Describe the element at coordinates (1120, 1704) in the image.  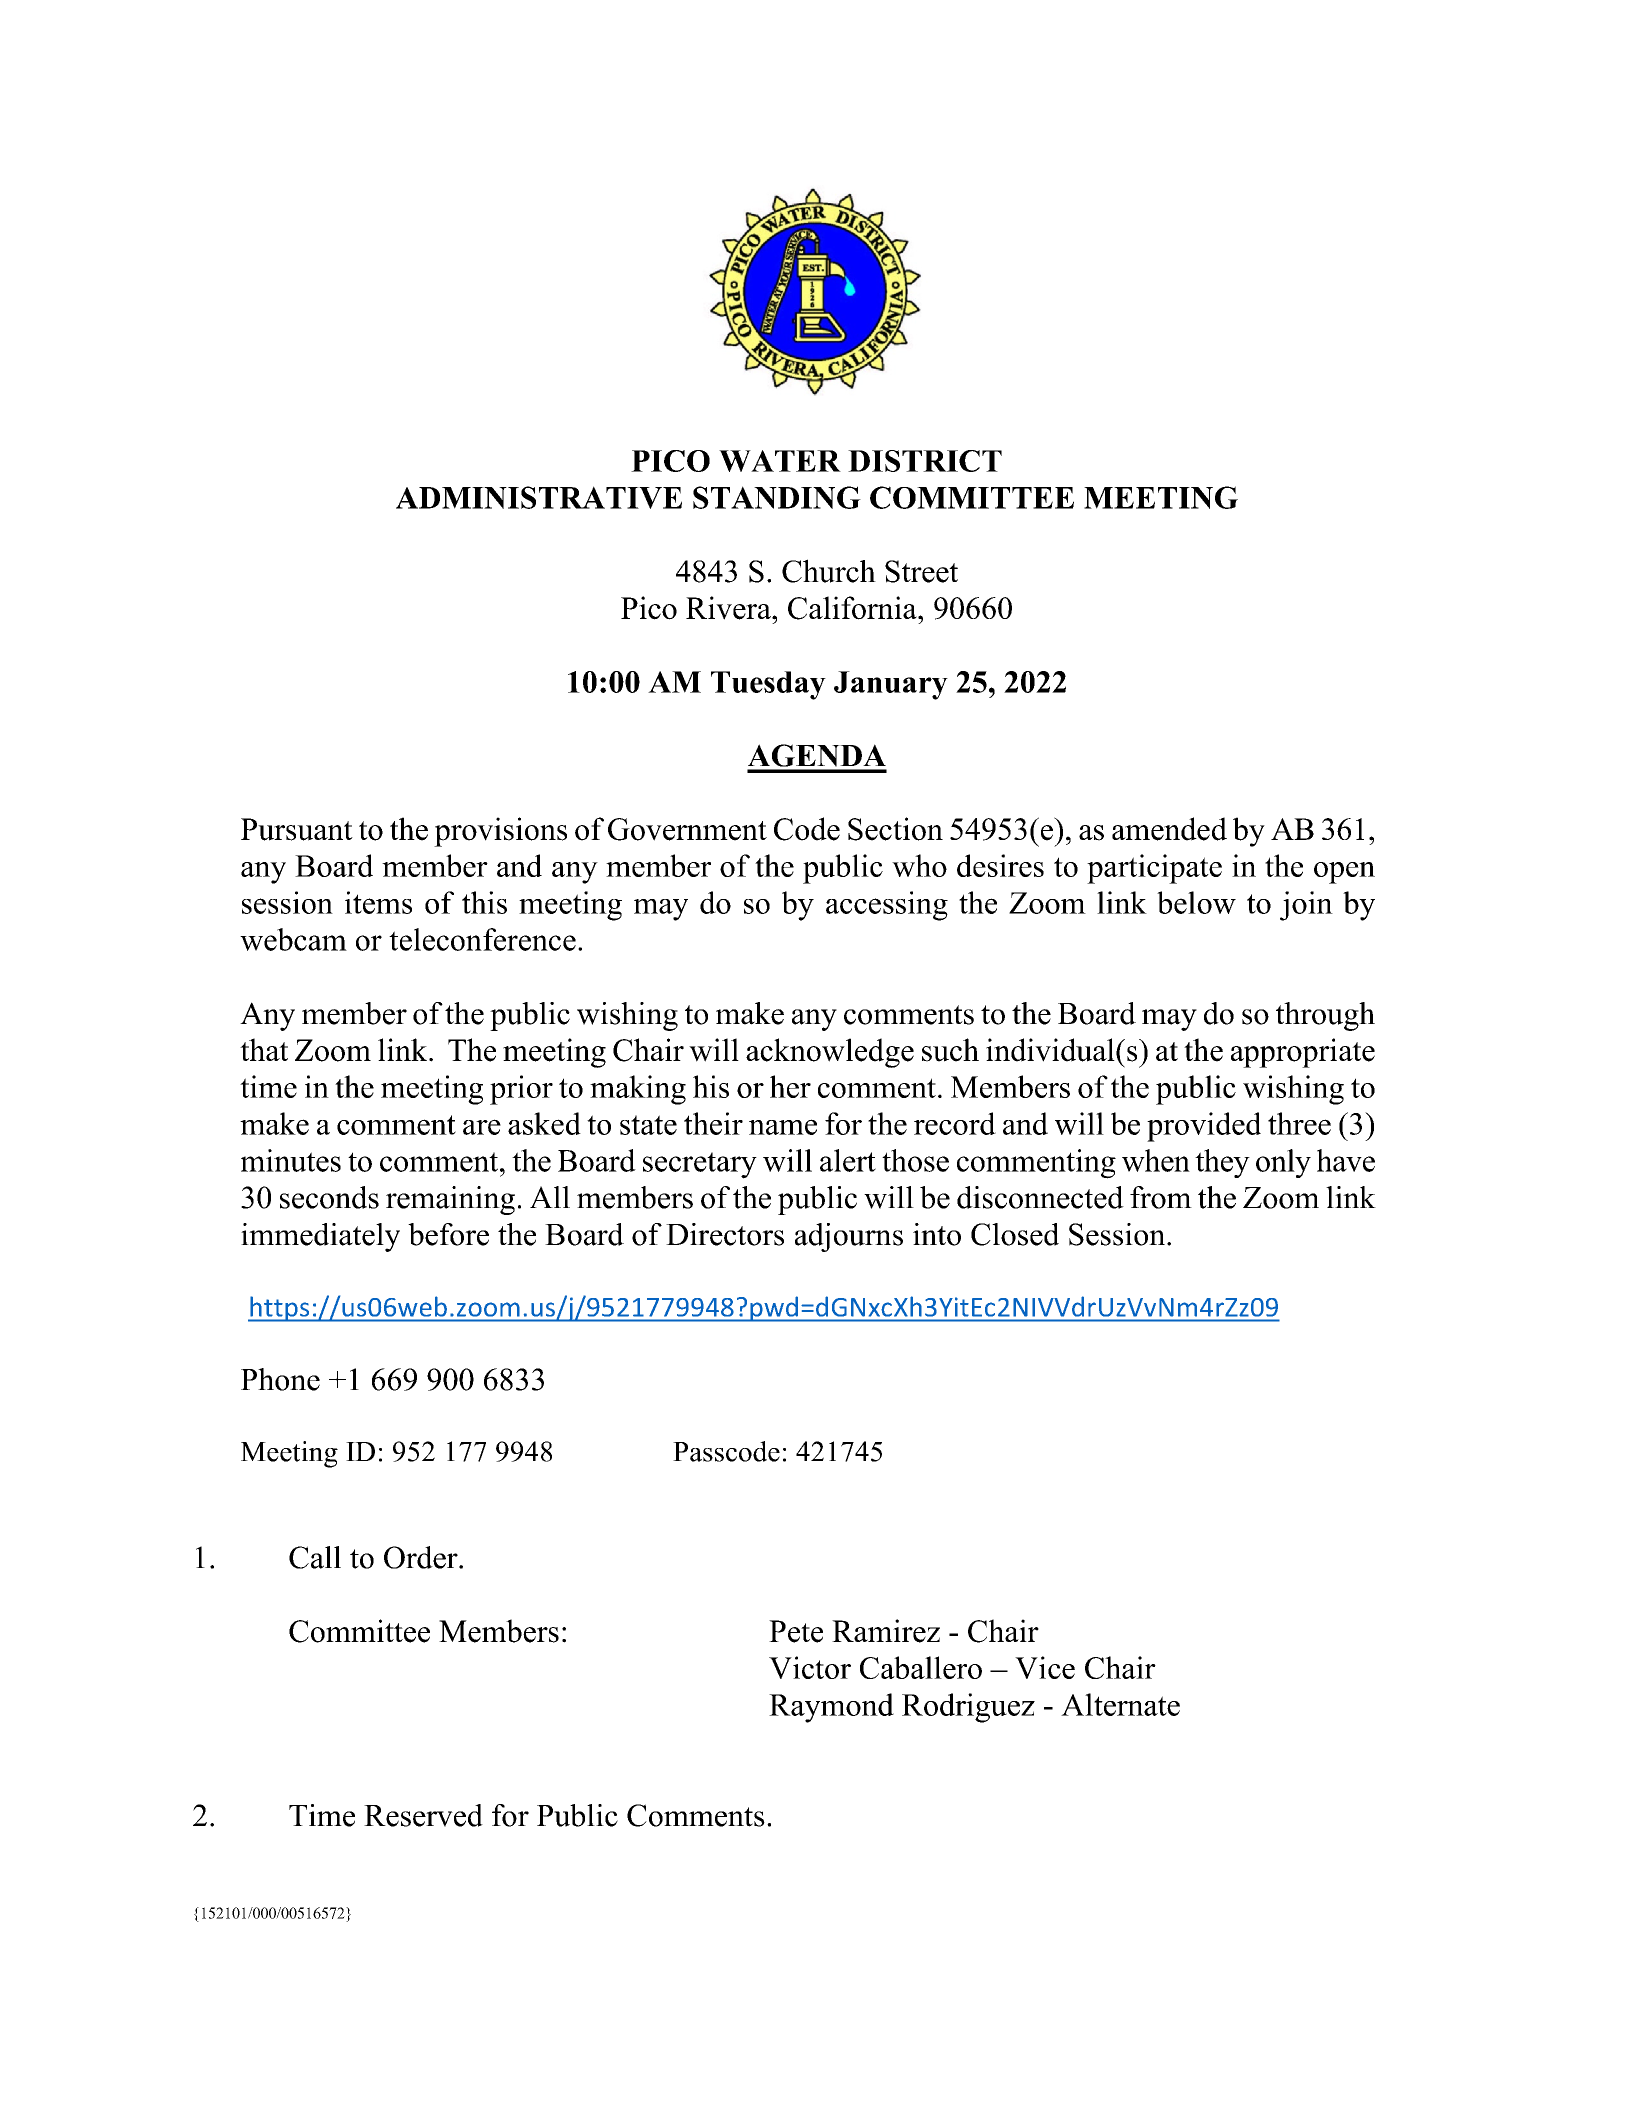
I see `Alternate` at that location.
